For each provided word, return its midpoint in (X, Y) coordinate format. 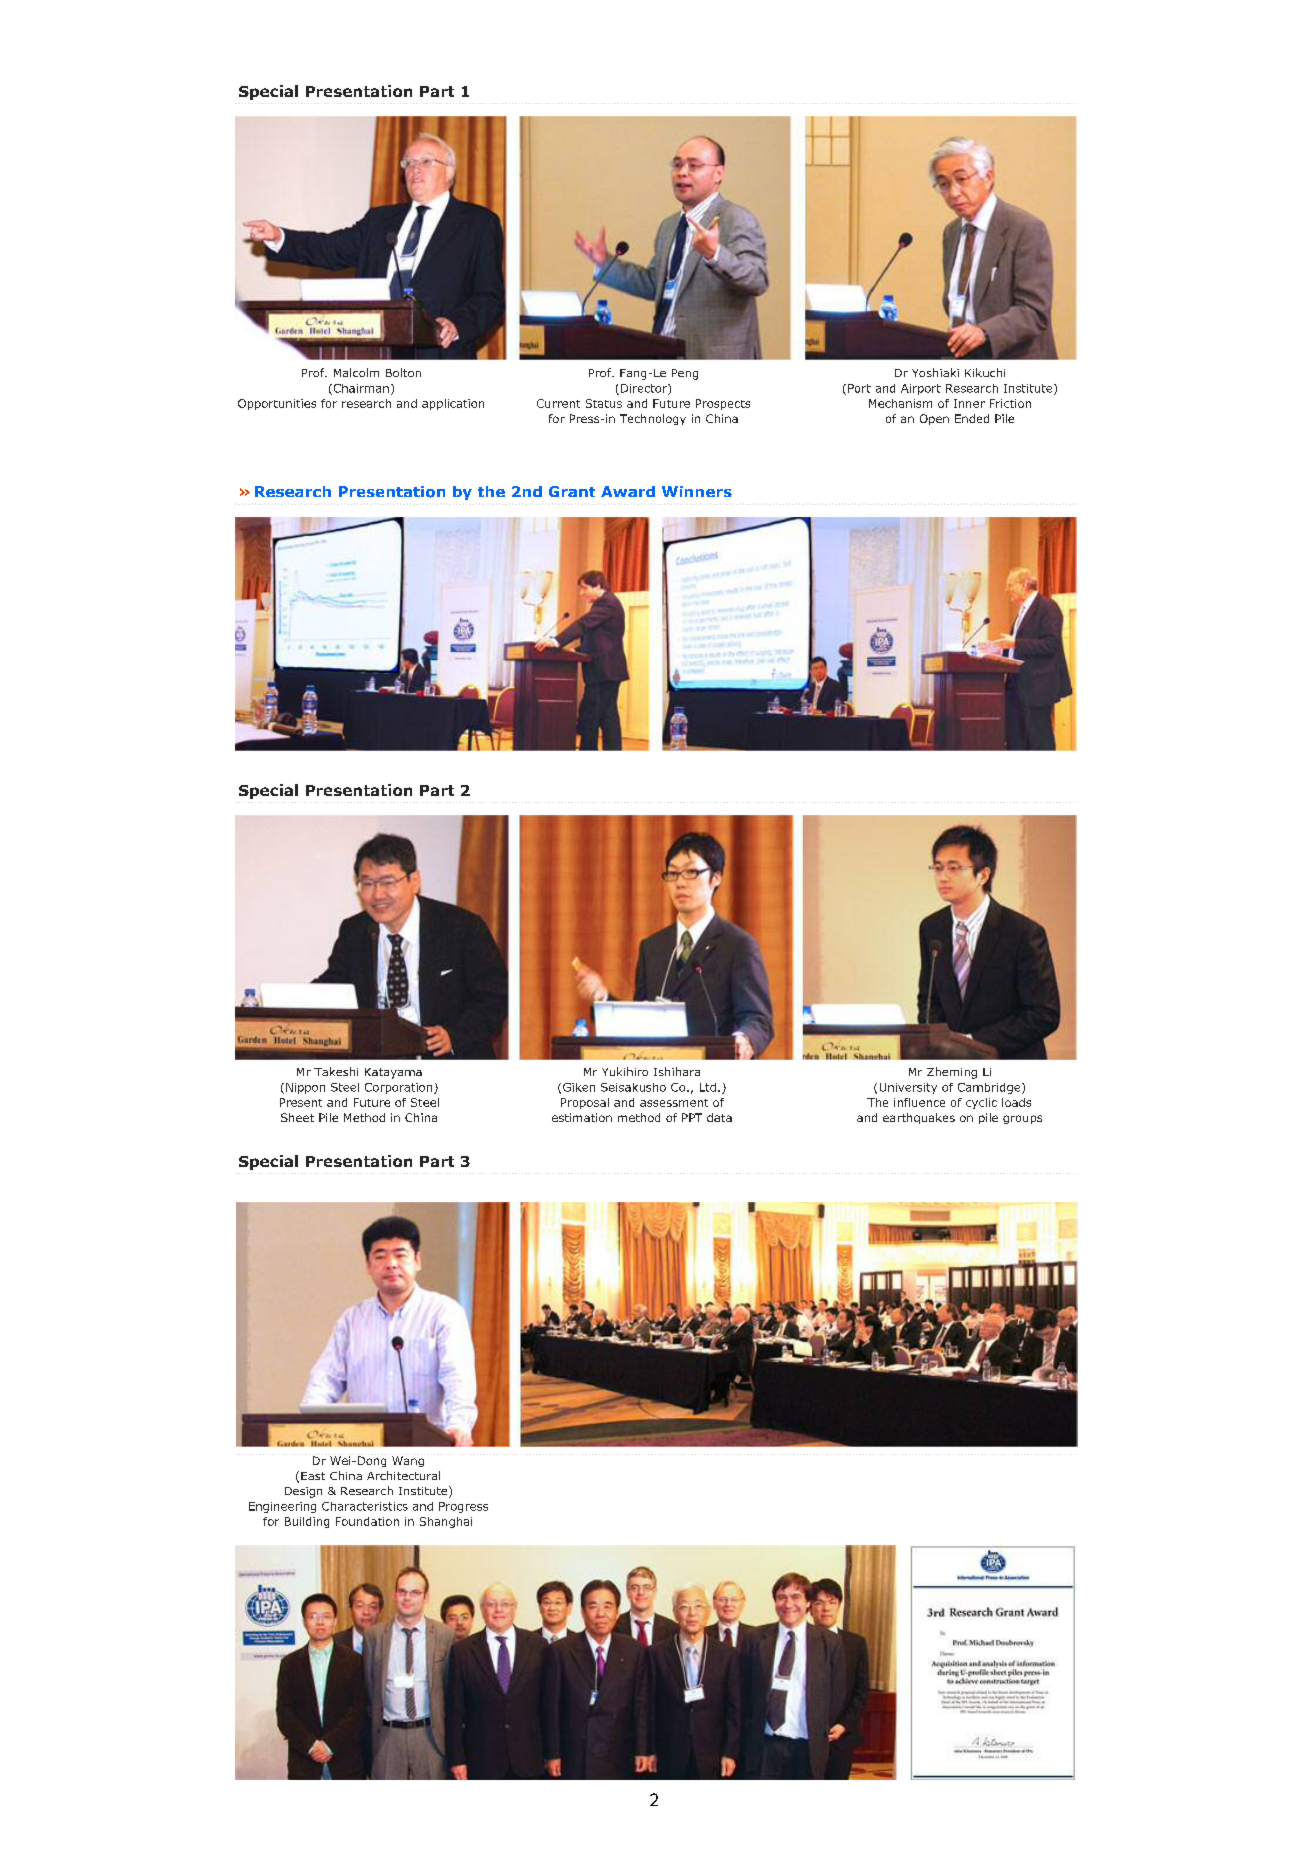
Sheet (297, 1117)
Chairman (360, 389)
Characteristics (365, 1506)
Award (628, 491)
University (908, 1088)
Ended (972, 418)
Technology (653, 419)
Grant (572, 491)
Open (934, 419)
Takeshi (336, 1071)
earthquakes (919, 1118)
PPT (692, 1117)
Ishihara (677, 1071)
